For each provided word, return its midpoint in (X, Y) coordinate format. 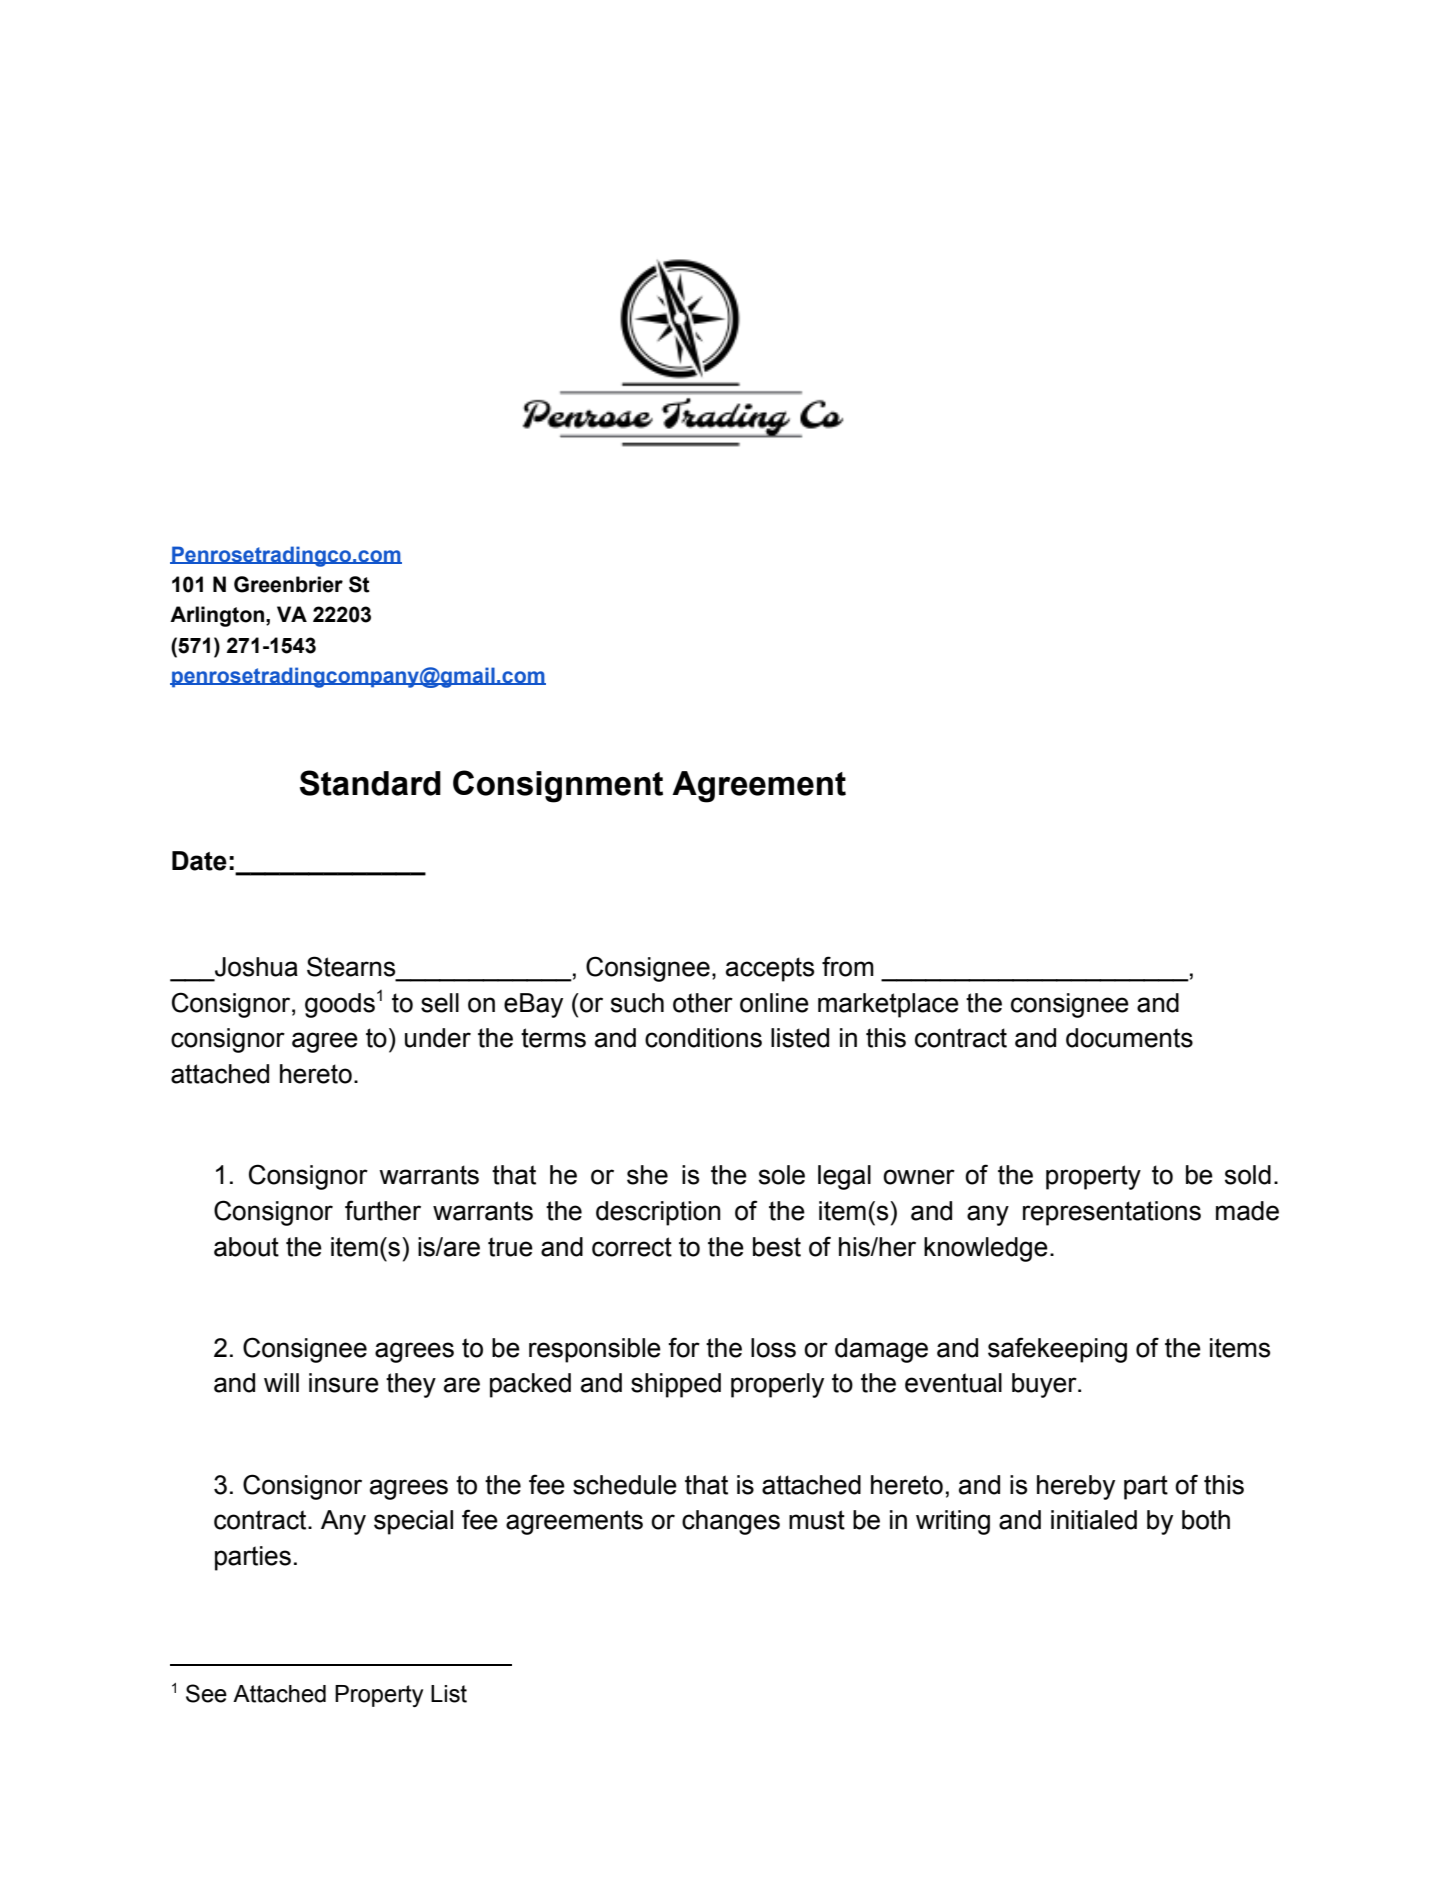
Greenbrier (288, 584)
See (206, 1693)
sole (782, 1175)
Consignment (558, 786)
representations (1112, 1213)
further (383, 1210)
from (848, 966)
